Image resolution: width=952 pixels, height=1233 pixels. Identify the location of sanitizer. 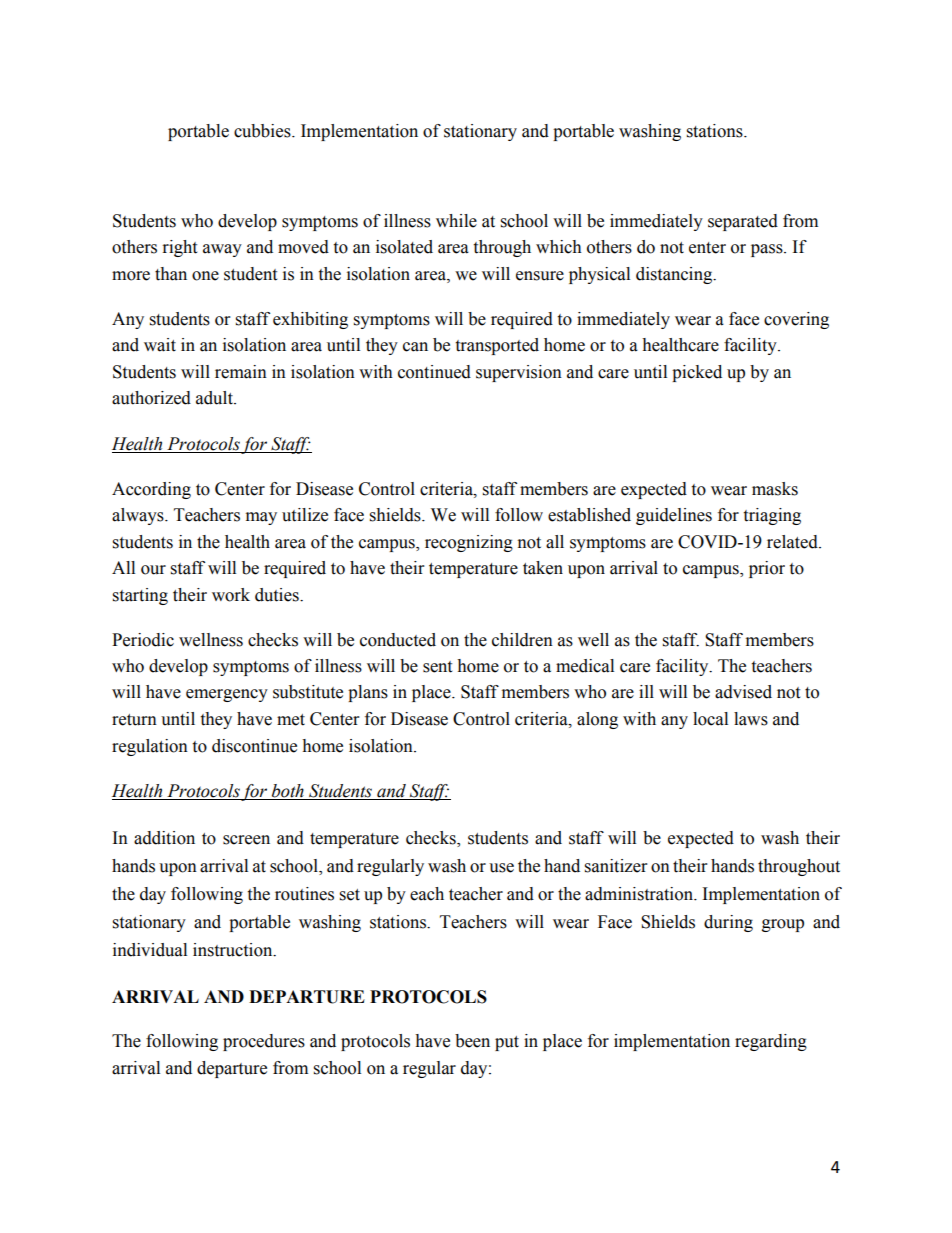
(616, 866).
